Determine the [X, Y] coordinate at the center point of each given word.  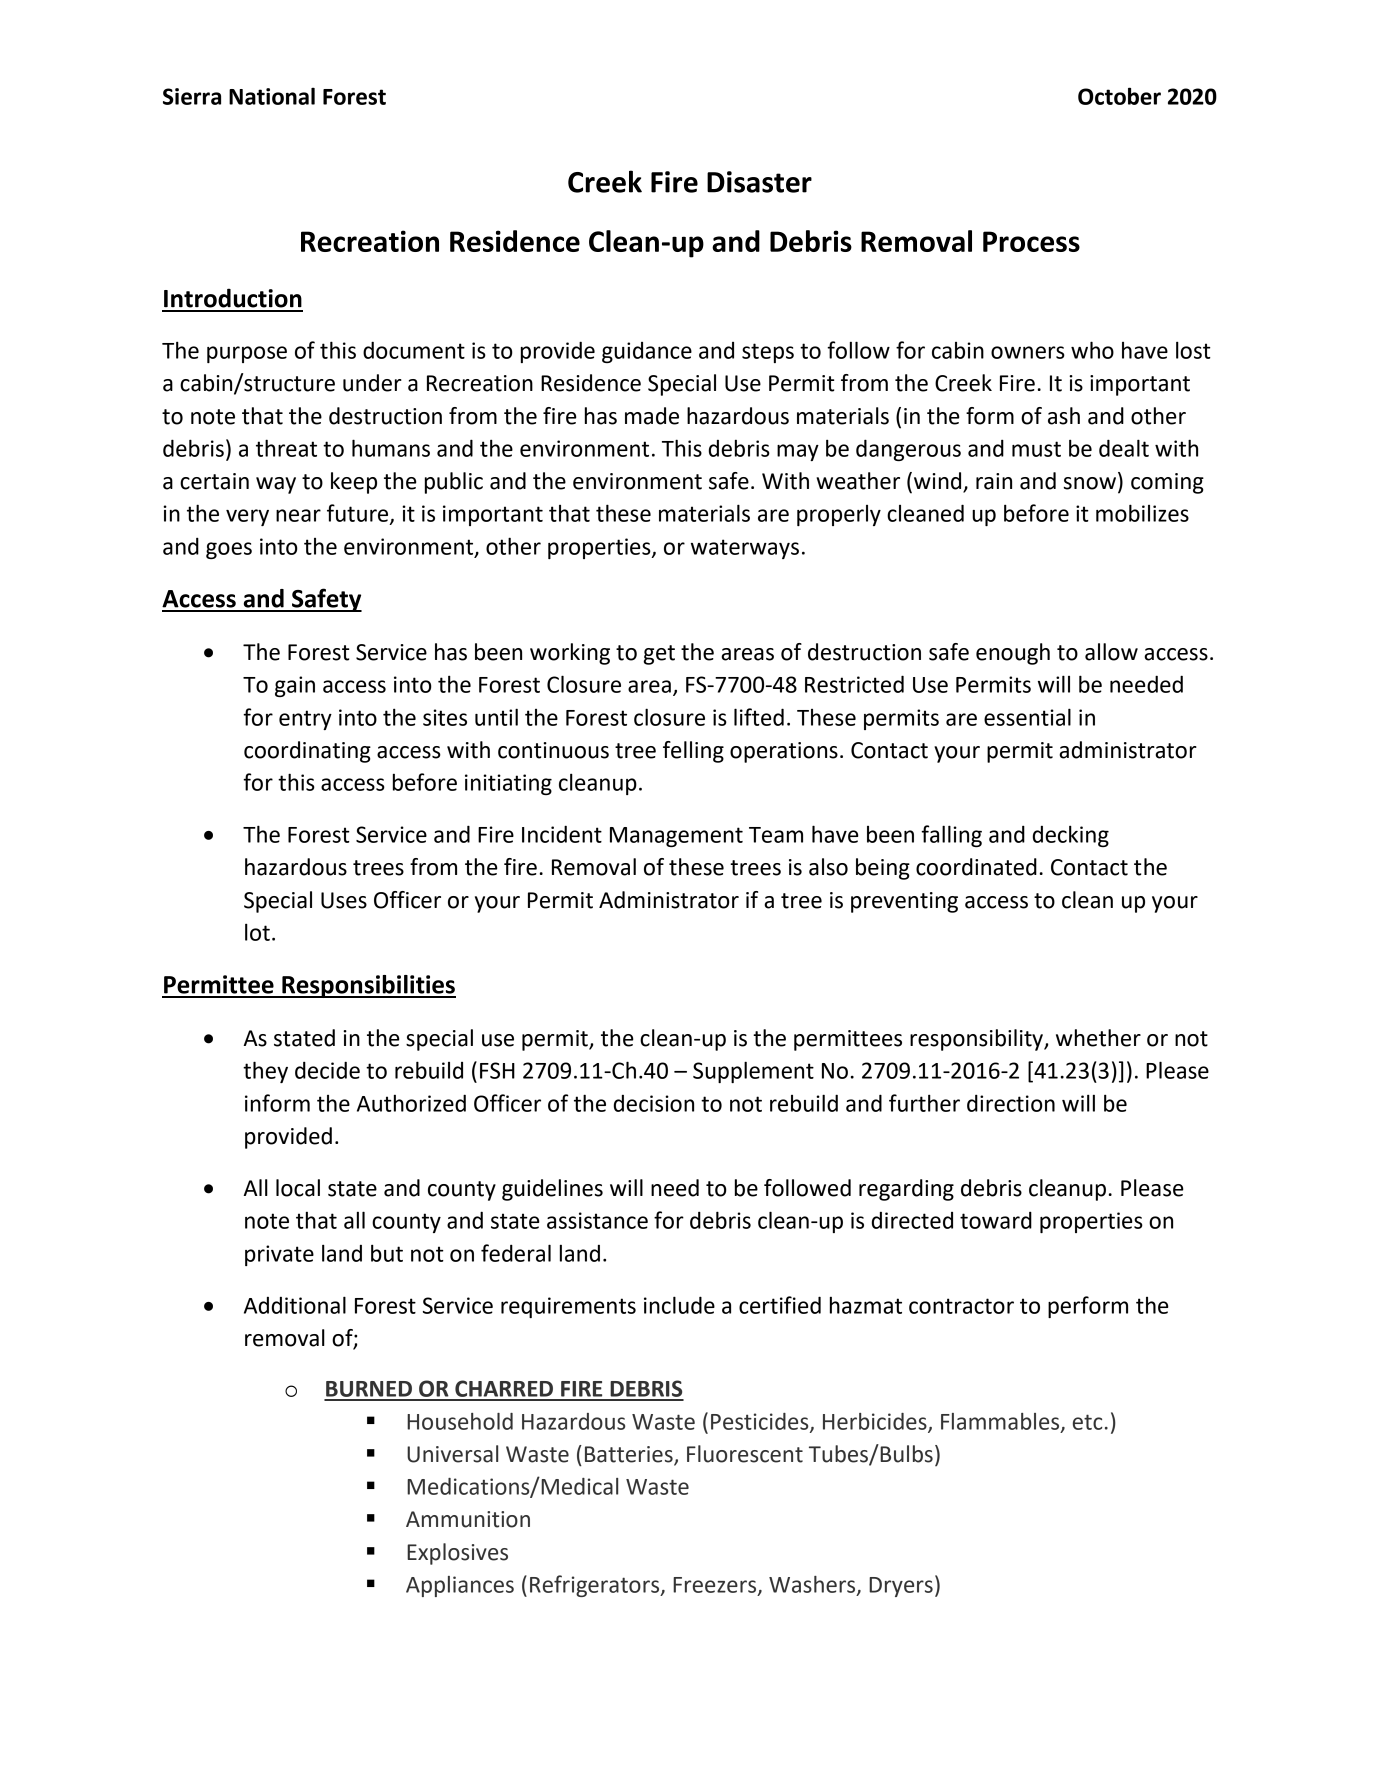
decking [1071, 836]
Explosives [457, 1554]
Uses [344, 900]
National [272, 96]
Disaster [759, 182]
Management [676, 837]
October [1119, 96]
